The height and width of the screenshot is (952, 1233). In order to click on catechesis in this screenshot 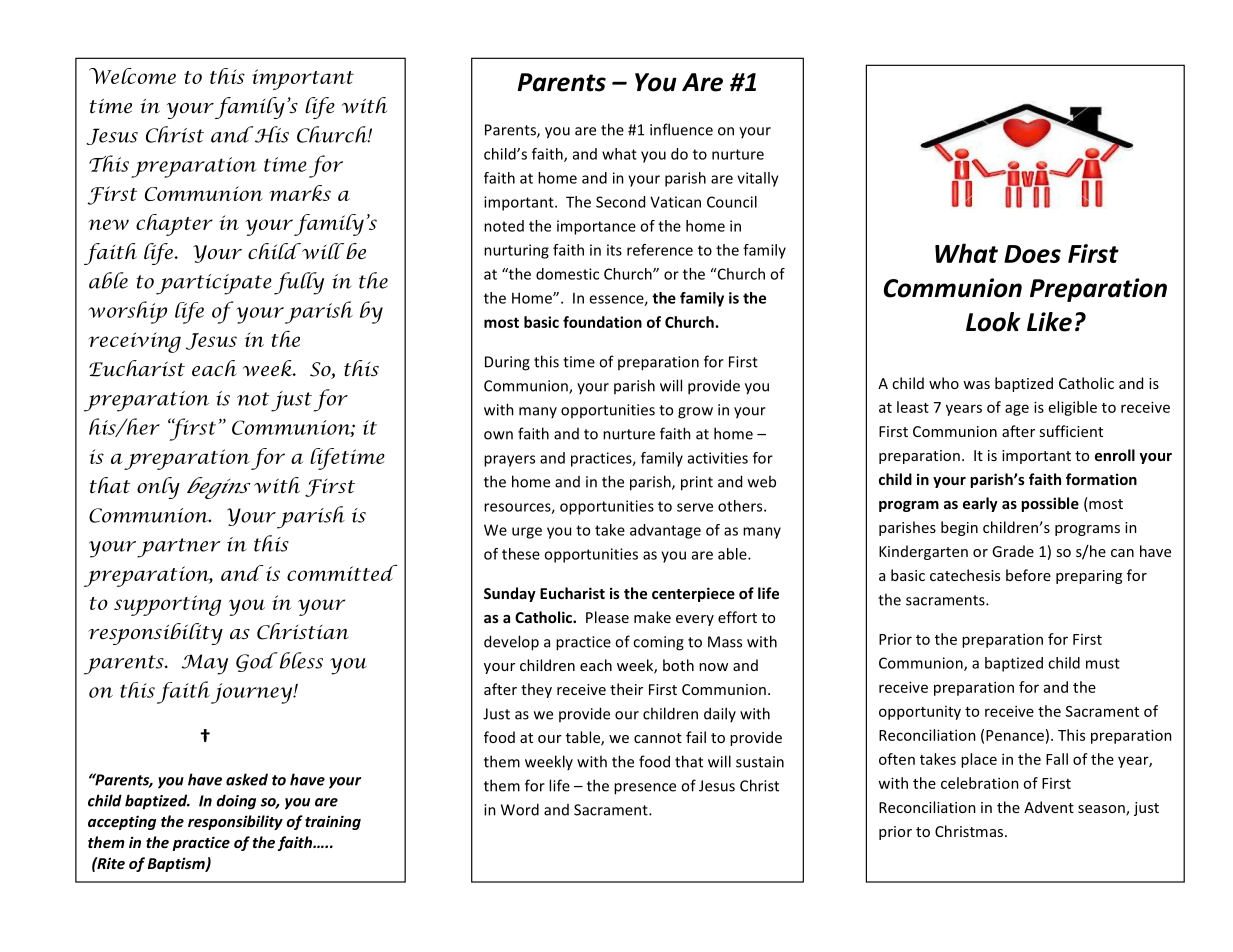, I will do `click(965, 575)`.
